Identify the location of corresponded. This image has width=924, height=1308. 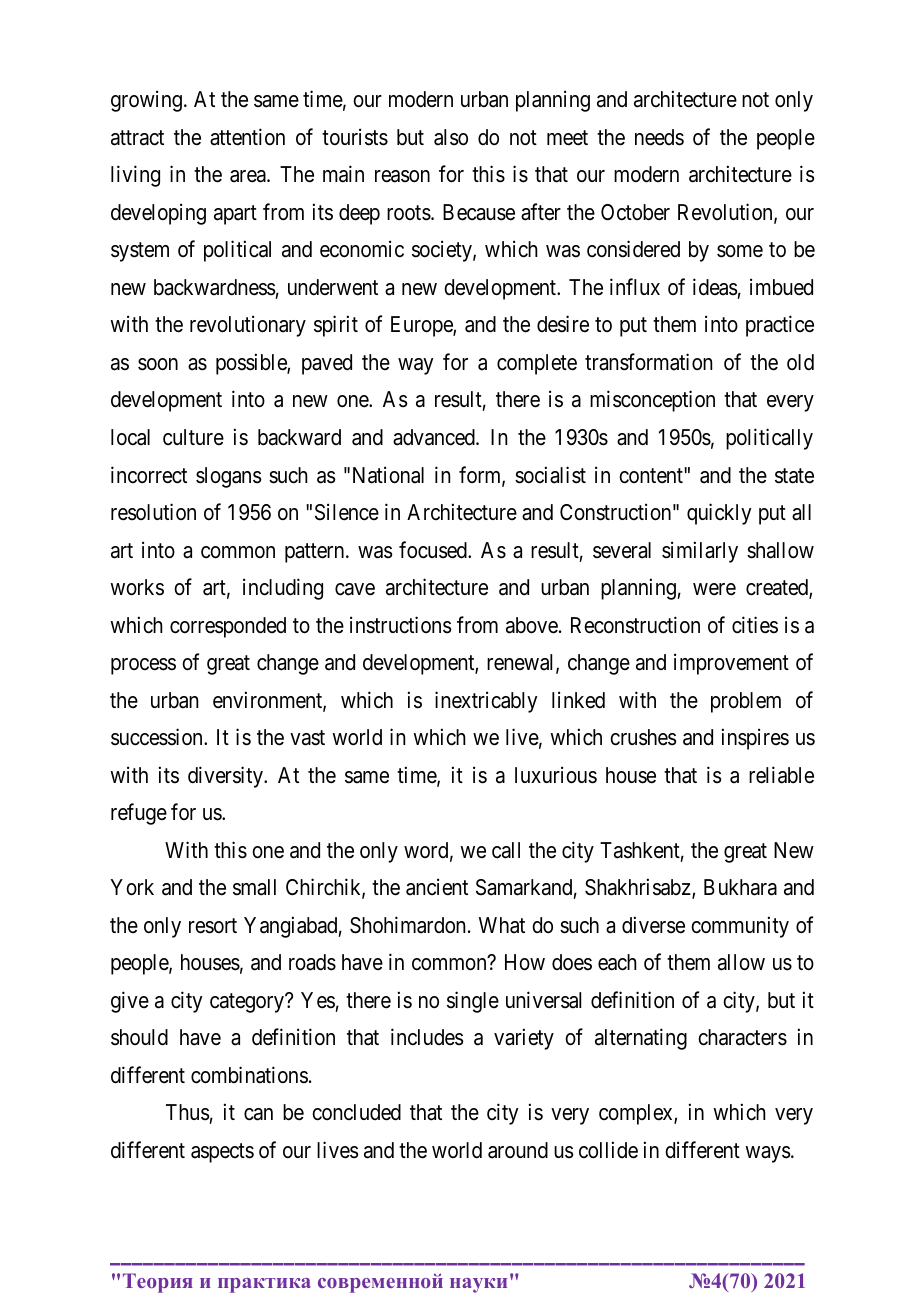
(228, 627).
